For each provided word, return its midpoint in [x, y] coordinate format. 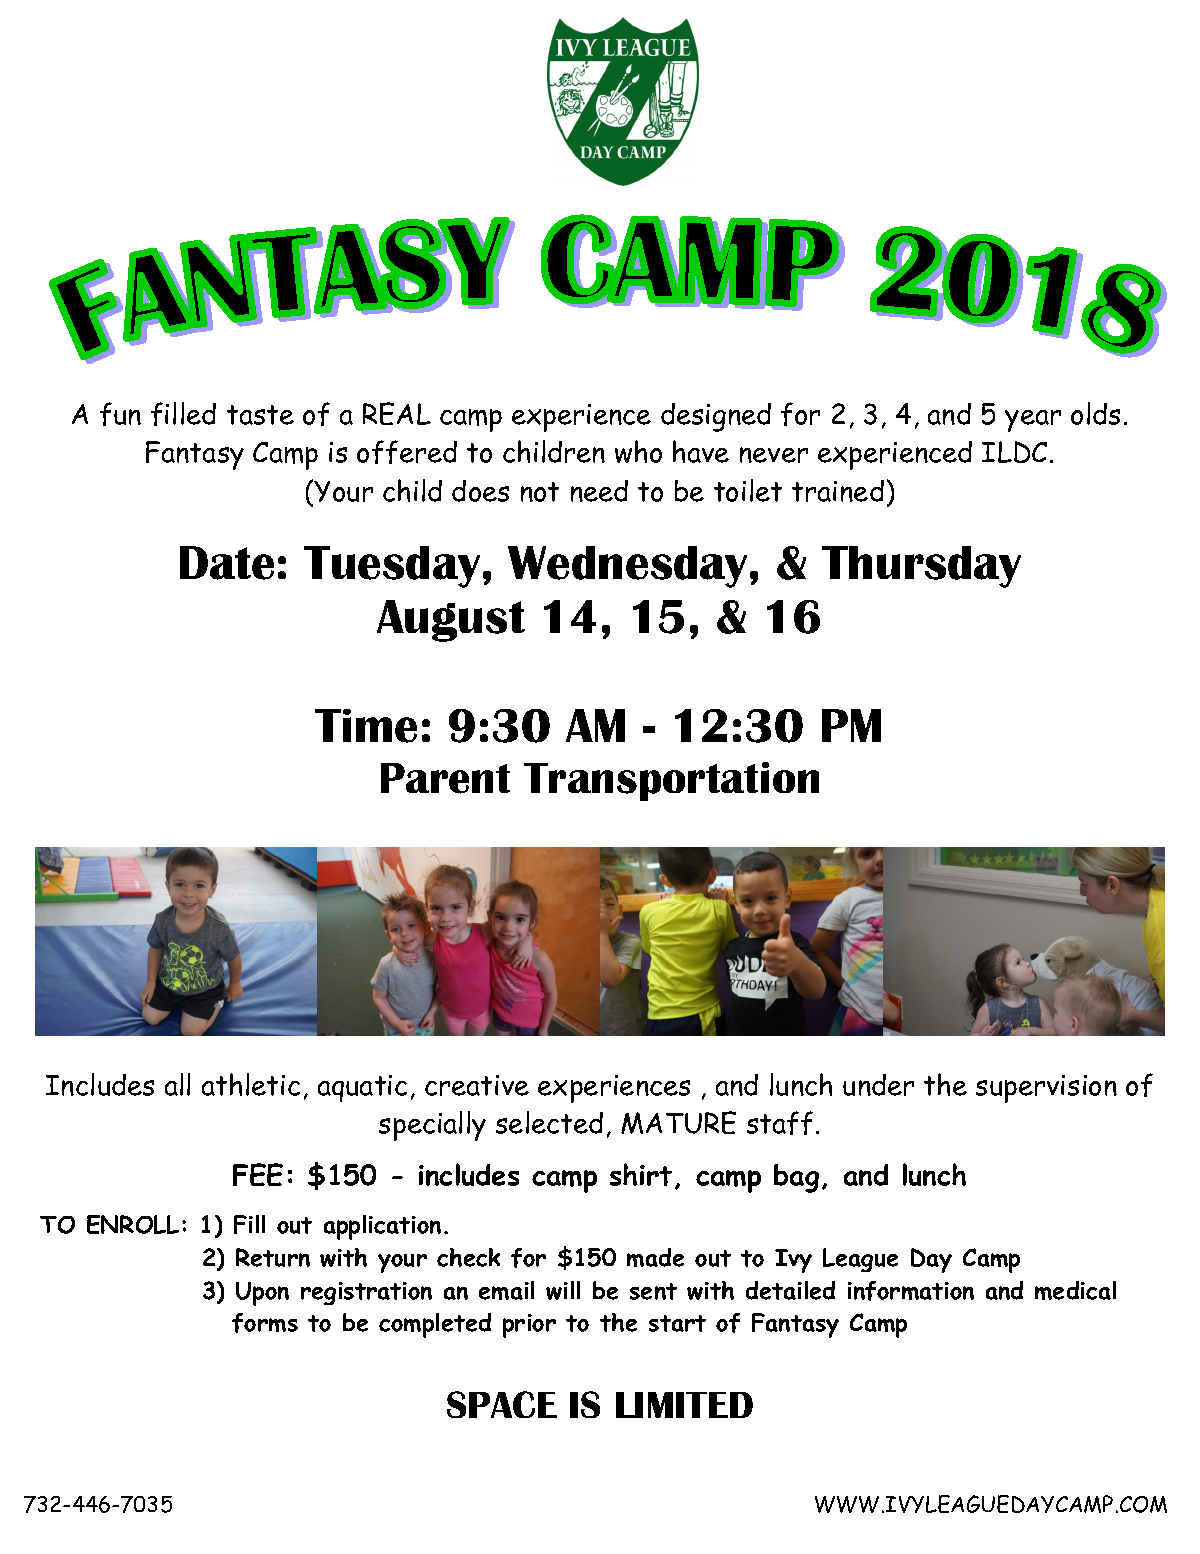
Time [366, 726]
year [1033, 421]
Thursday [921, 567]
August [451, 621]
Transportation [671, 781]
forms [265, 1323]
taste [260, 415]
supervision [1046, 1089]
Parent [445, 778]
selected [549, 1122]
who [638, 451]
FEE [258, 1174]
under [878, 1085]
